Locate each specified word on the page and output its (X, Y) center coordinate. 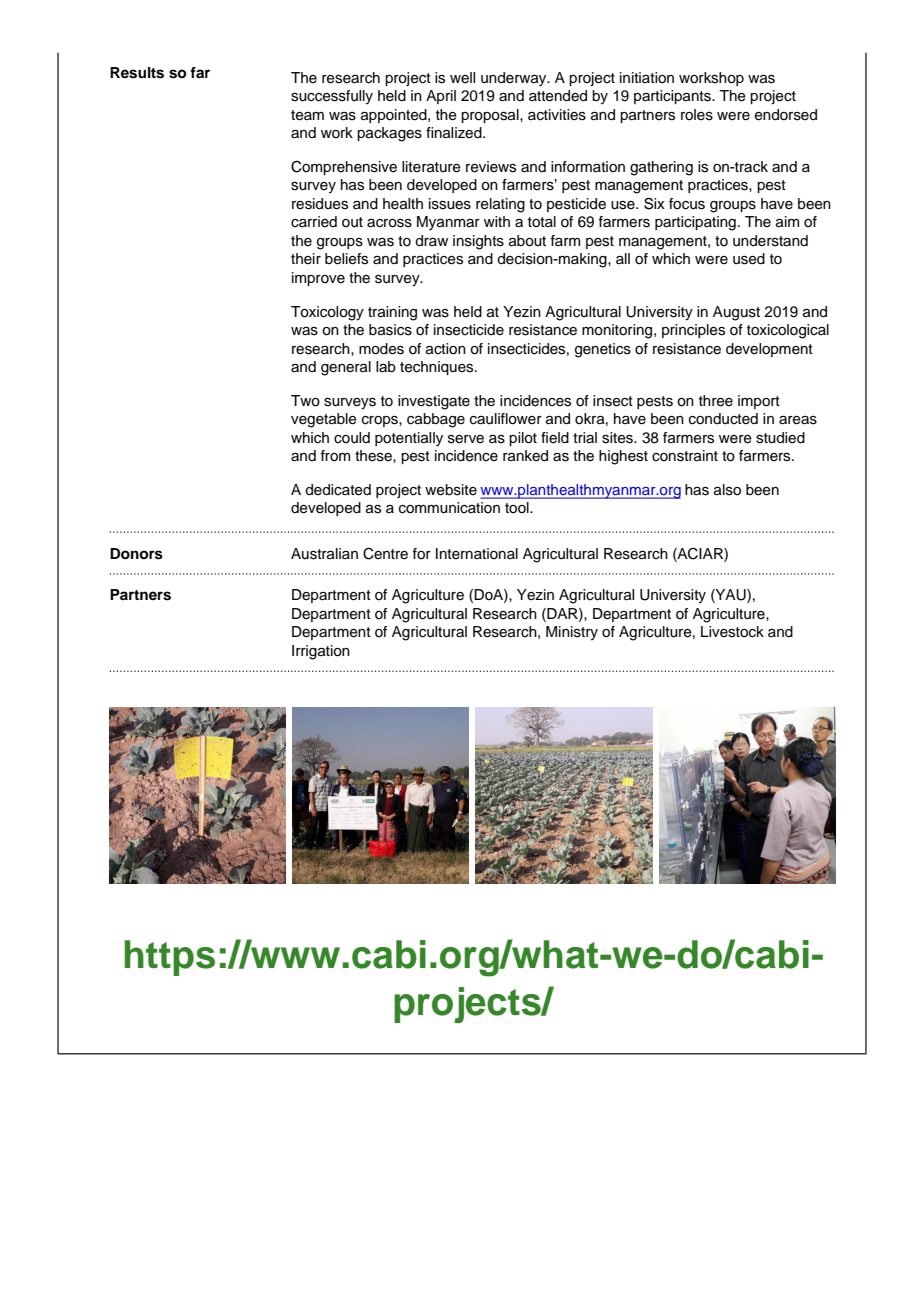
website (451, 490)
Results (137, 73)
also (727, 490)
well (462, 78)
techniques (438, 368)
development (769, 350)
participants (673, 97)
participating (695, 223)
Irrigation (321, 652)
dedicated (338, 490)
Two (305, 401)
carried (314, 222)
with (497, 221)
